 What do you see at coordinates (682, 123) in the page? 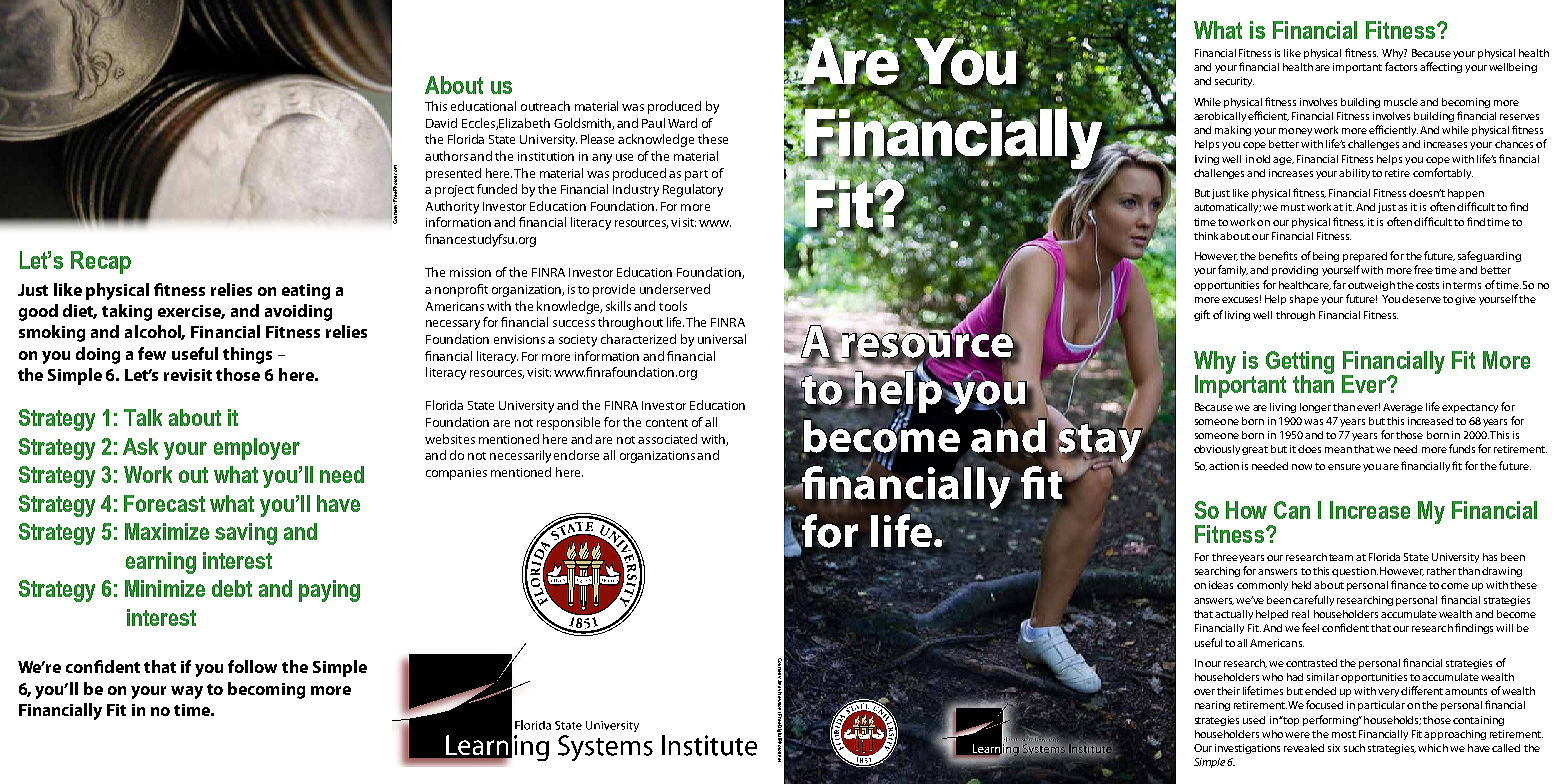
I see `Ward` at bounding box center [682, 123].
